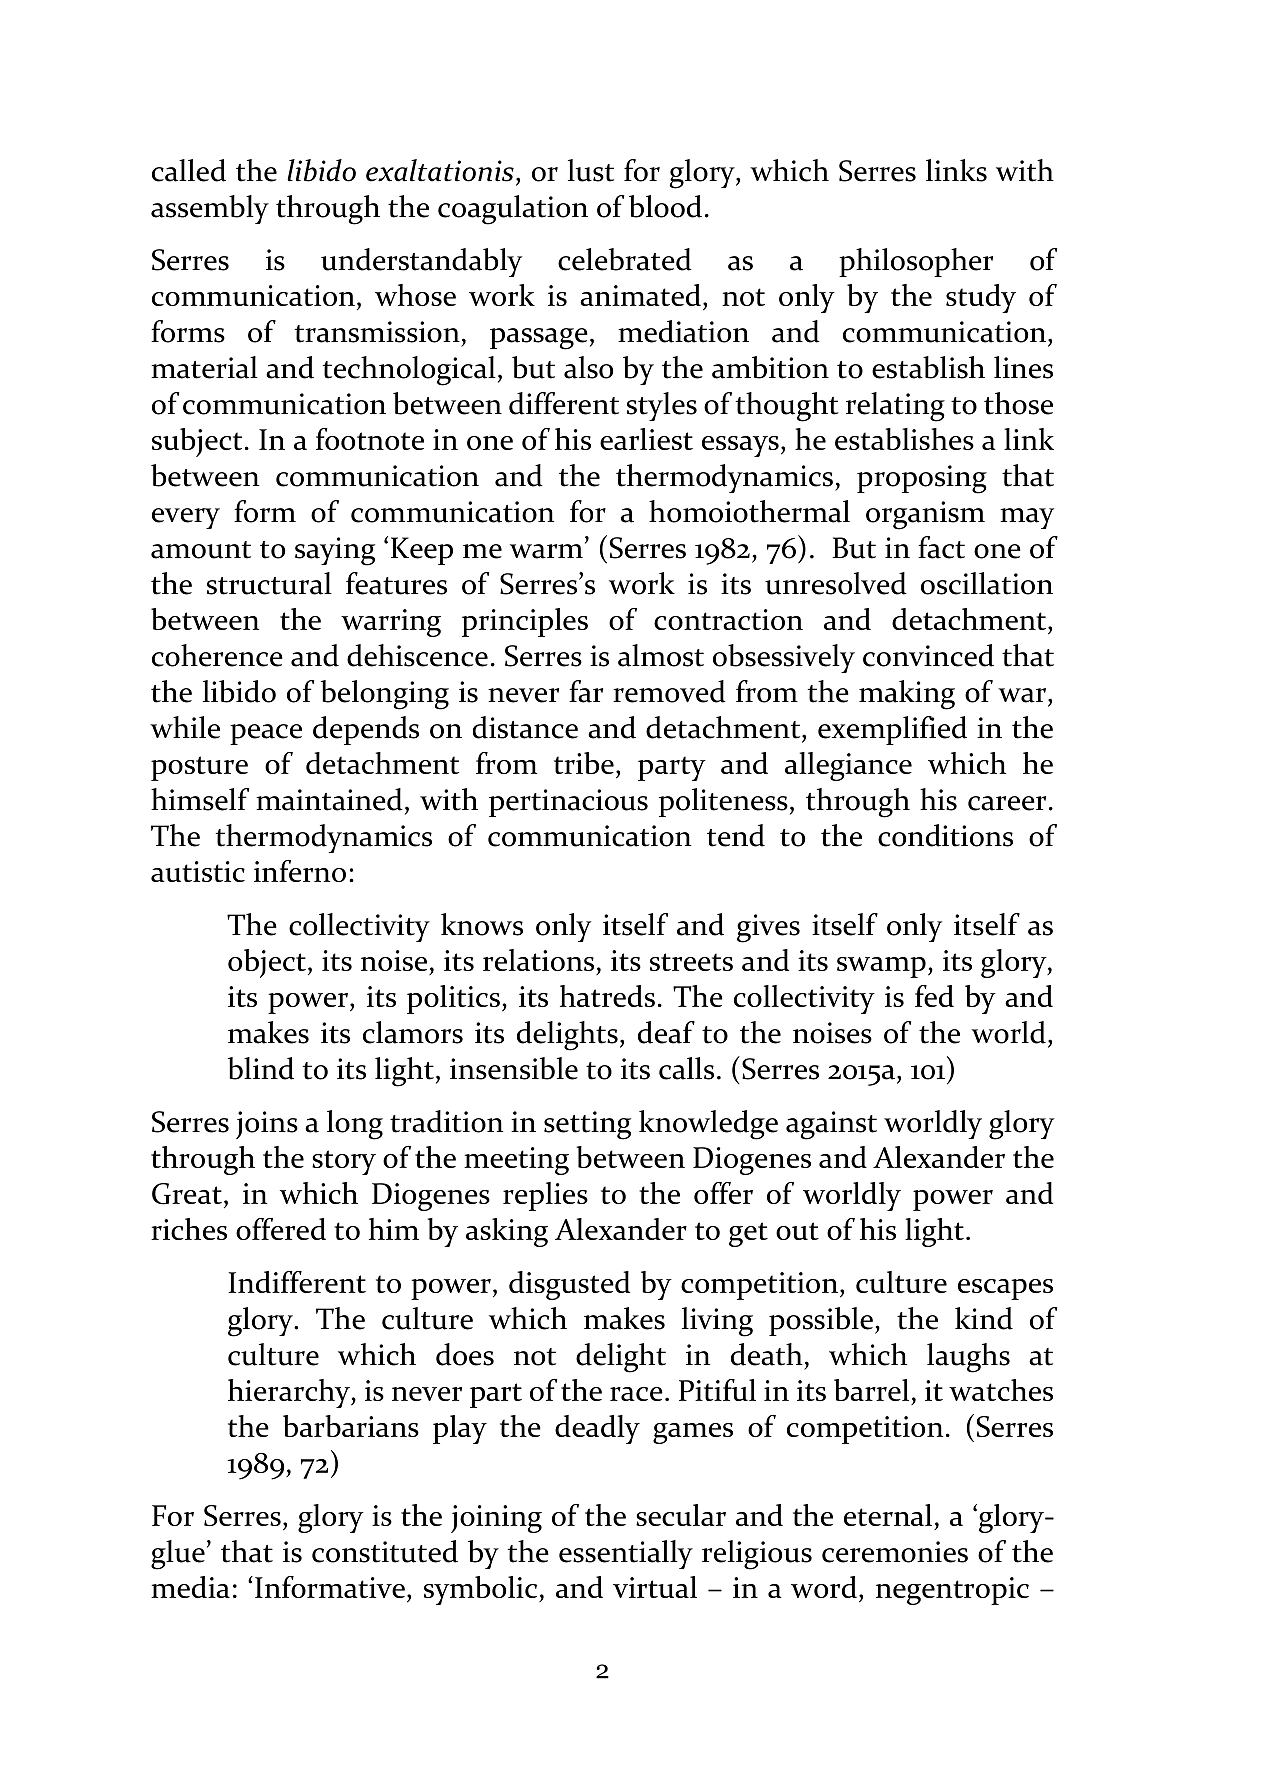 Image resolution: width=1265 pixels, height=1788 pixels. What do you see at coordinates (300, 871) in the page?
I see `inferno` at bounding box center [300, 871].
